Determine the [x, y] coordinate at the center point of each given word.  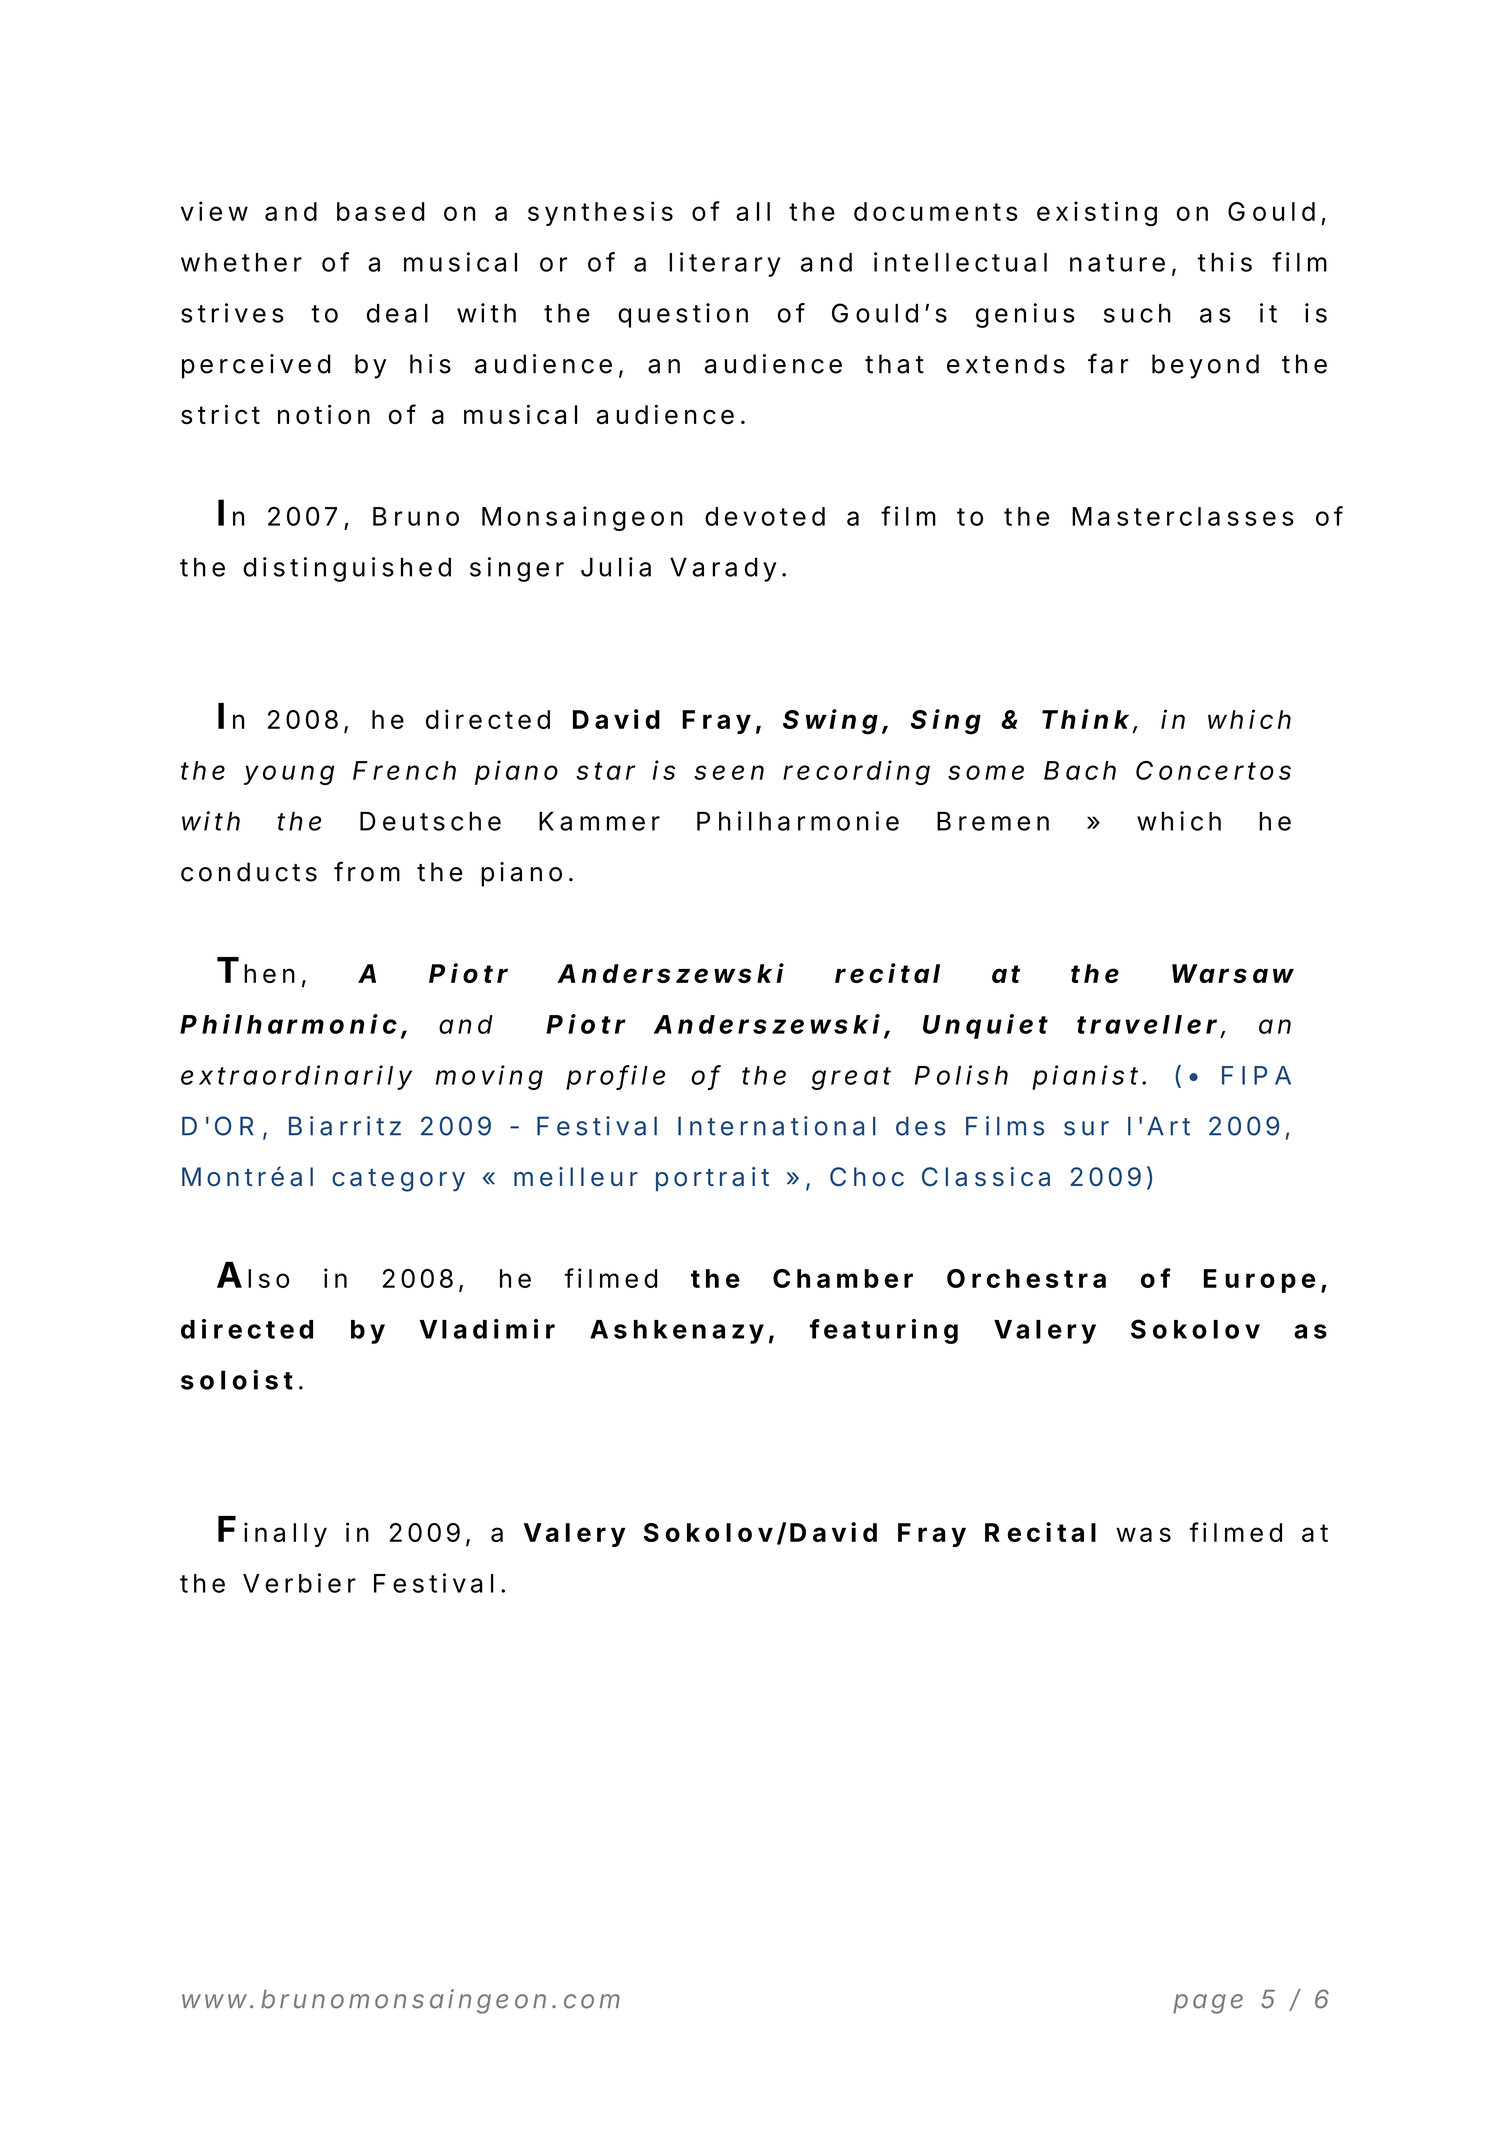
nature [1117, 263]
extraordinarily [296, 1077]
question [683, 315]
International [777, 1126]
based [381, 211]
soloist [237, 1379]
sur [1086, 1128]
